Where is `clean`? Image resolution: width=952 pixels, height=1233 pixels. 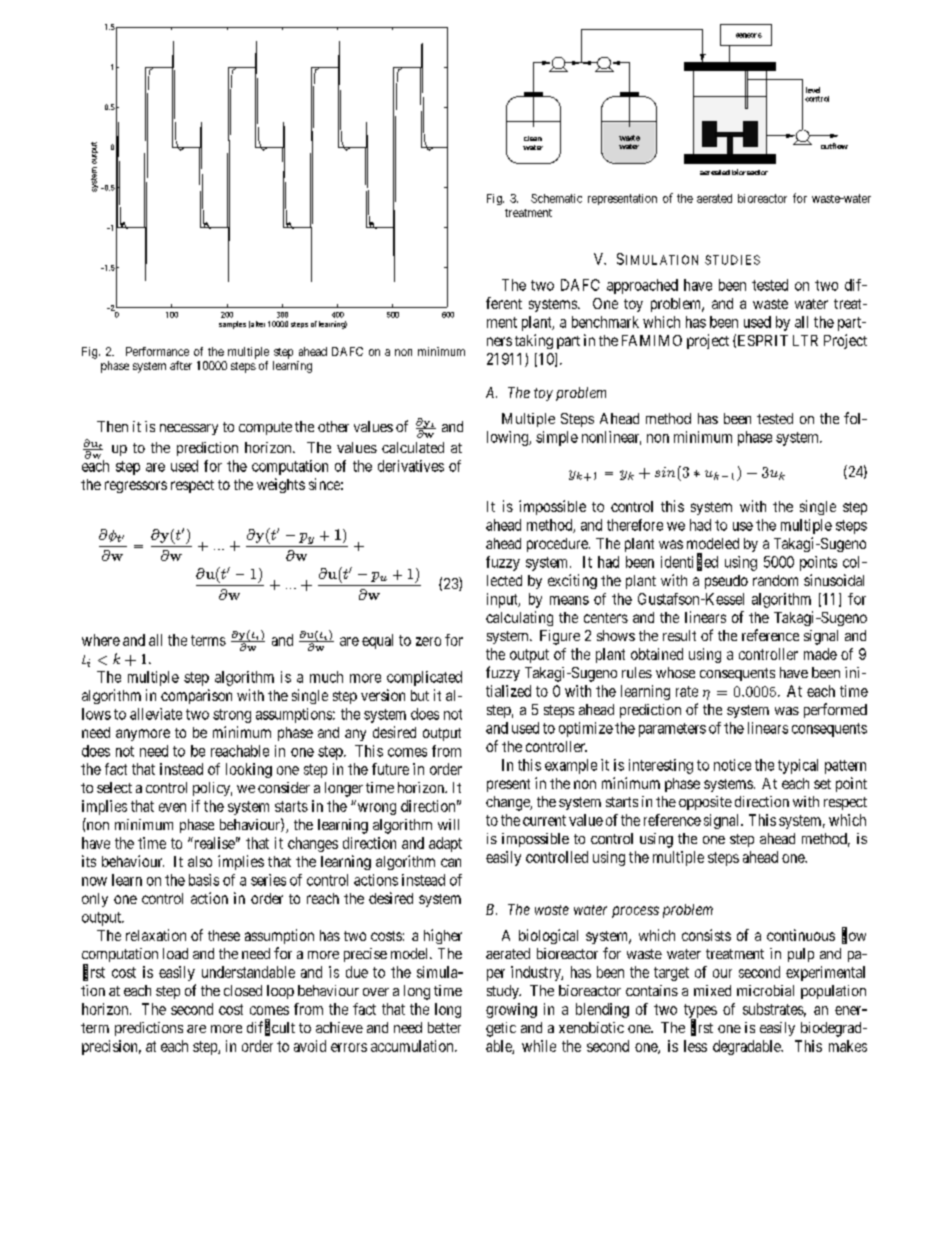
clean is located at coordinates (533, 138).
